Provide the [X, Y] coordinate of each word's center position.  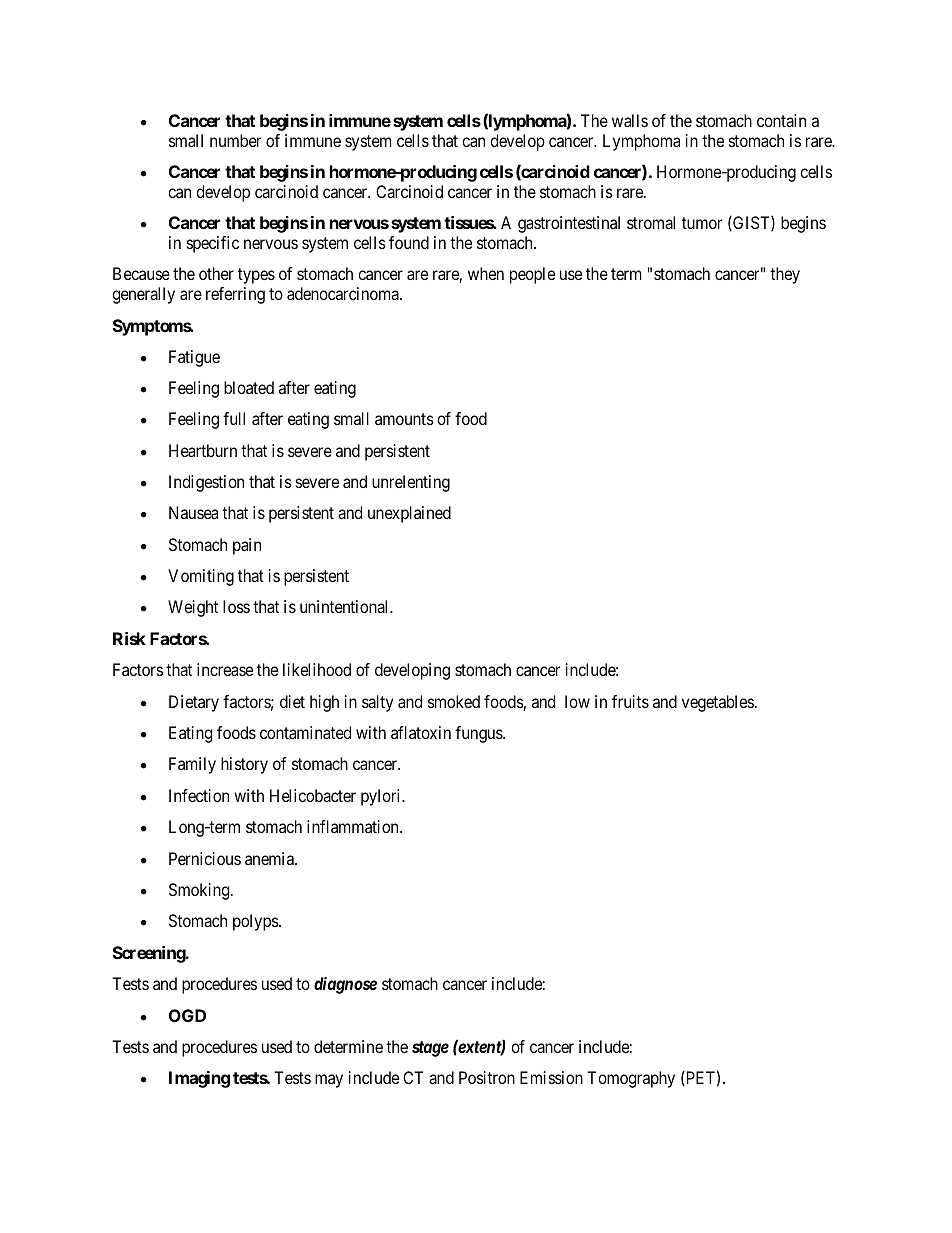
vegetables [718, 703]
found [409, 242]
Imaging [199, 1079]
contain [781, 120]
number [235, 140]
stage [430, 1049]
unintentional [345, 606]
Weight [193, 608]
